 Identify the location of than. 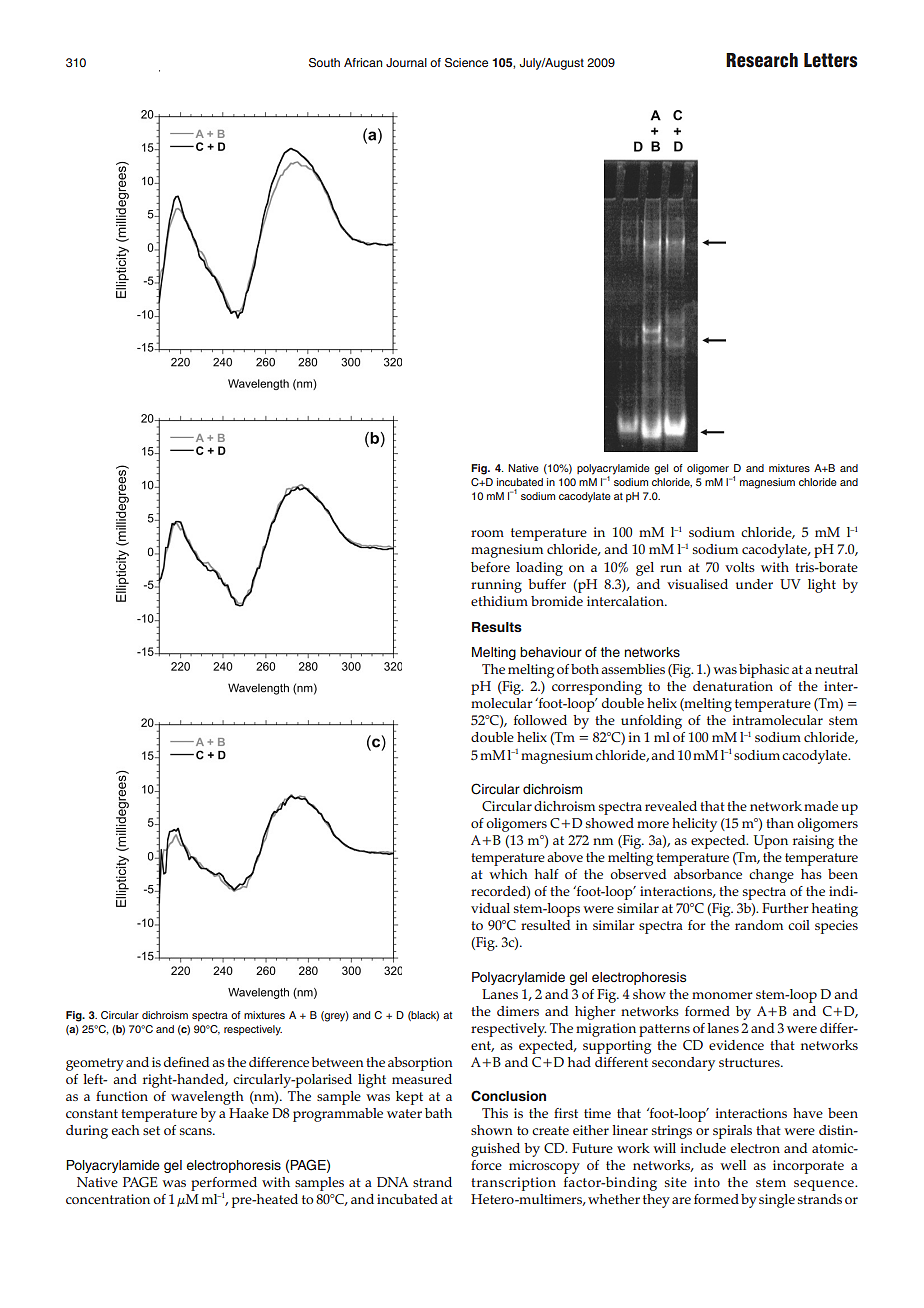
(780, 823).
